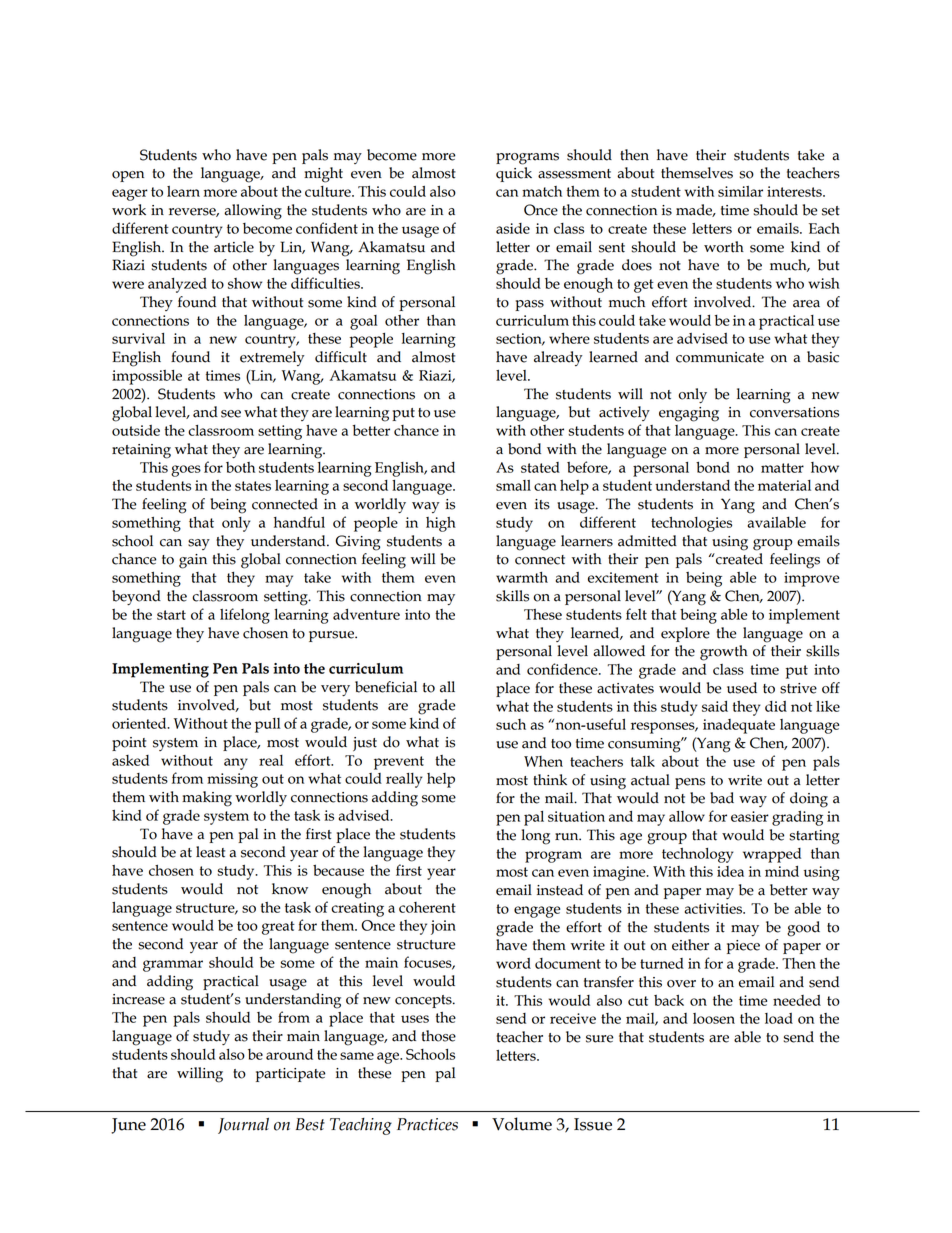 This document has width=952, height=1233. What do you see at coordinates (522, 1124) in the document?
I see `Volume` at bounding box center [522, 1124].
